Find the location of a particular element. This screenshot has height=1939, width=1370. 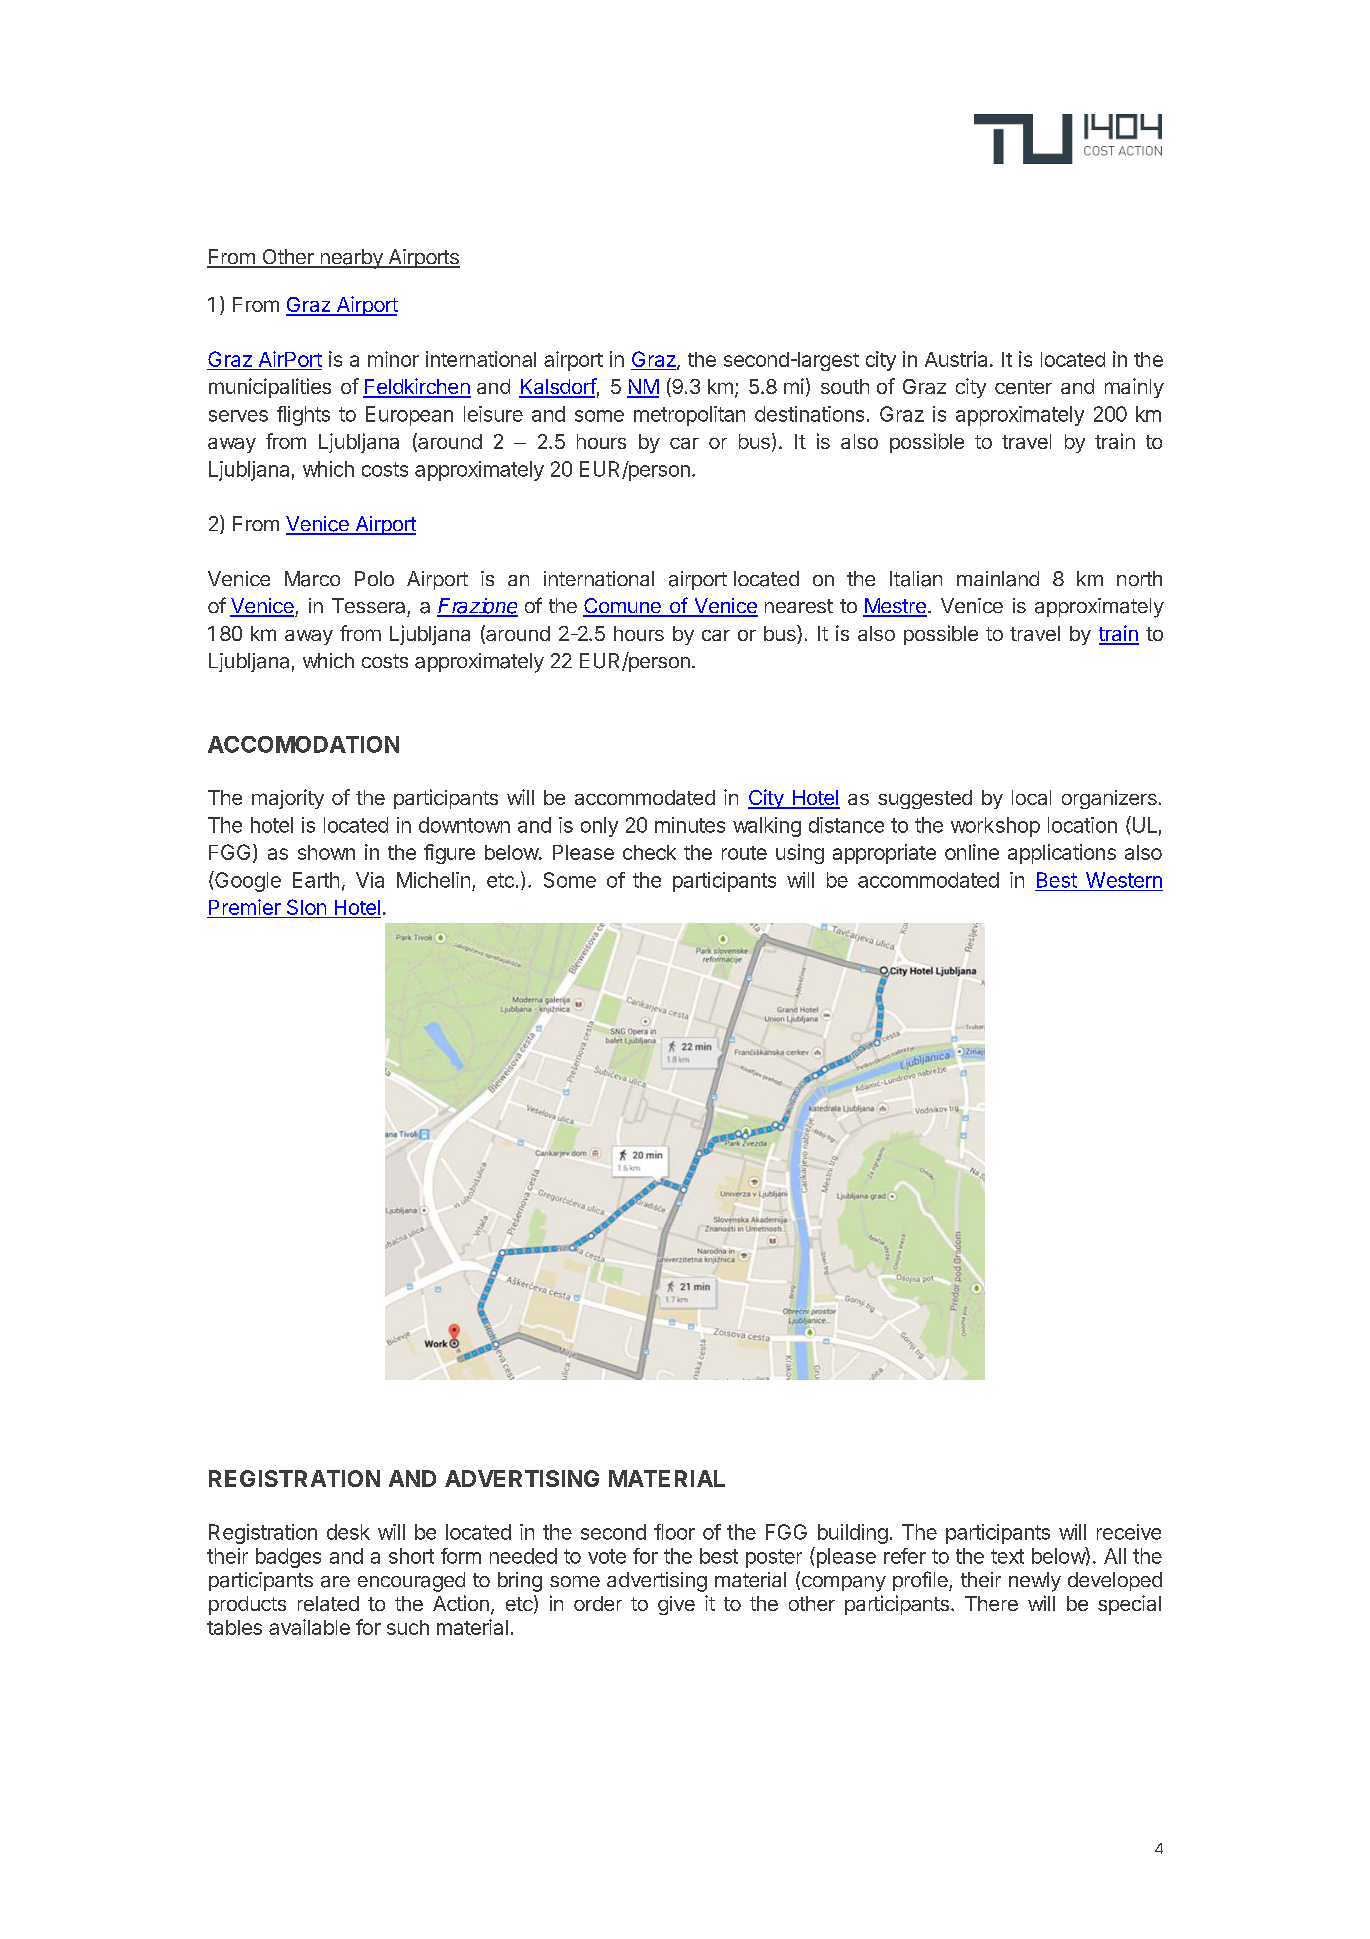

metropolitan is located at coordinates (689, 416).
